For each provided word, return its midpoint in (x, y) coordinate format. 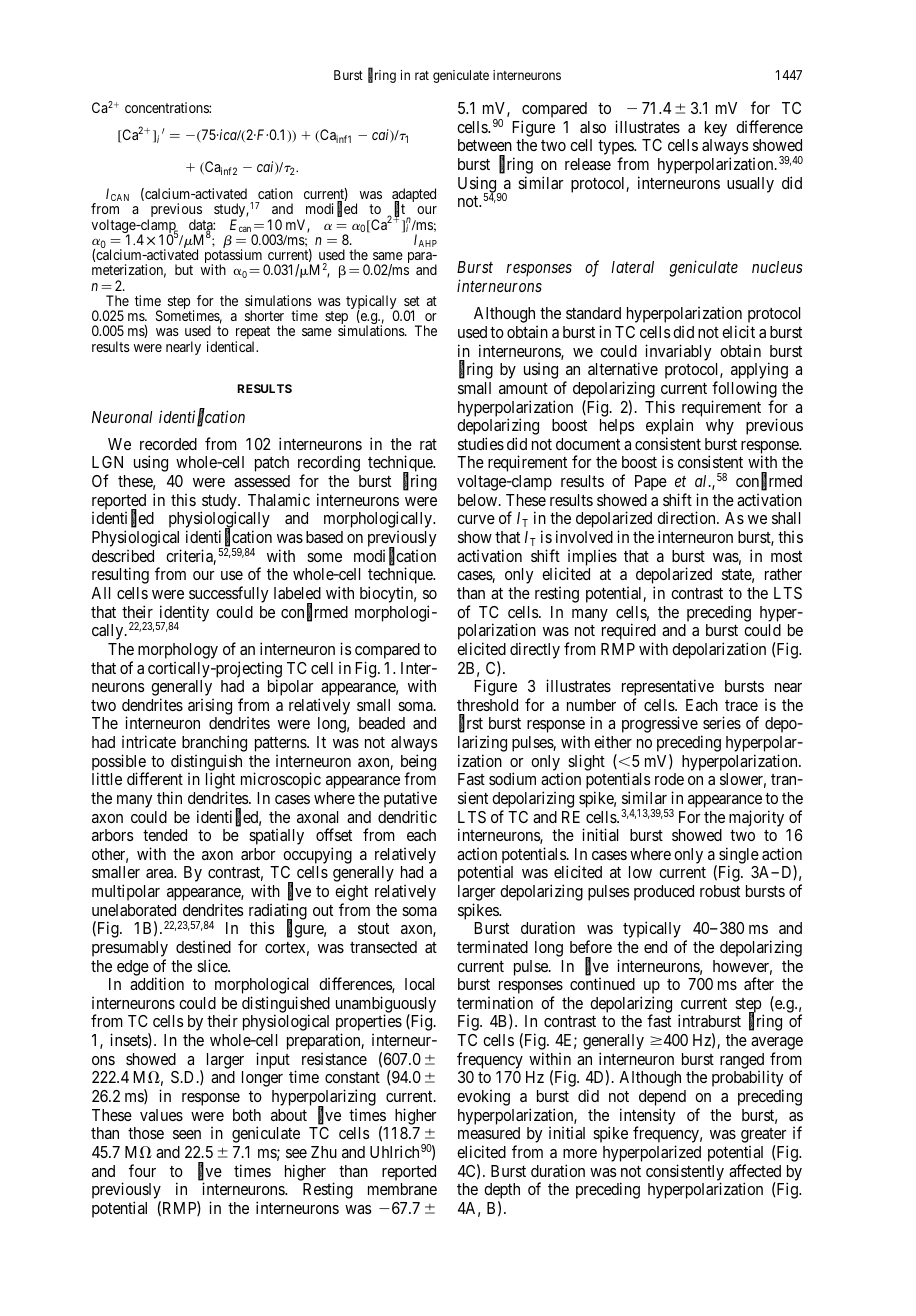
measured (489, 1133)
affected (755, 1170)
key (716, 129)
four (142, 1170)
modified (331, 210)
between (485, 145)
